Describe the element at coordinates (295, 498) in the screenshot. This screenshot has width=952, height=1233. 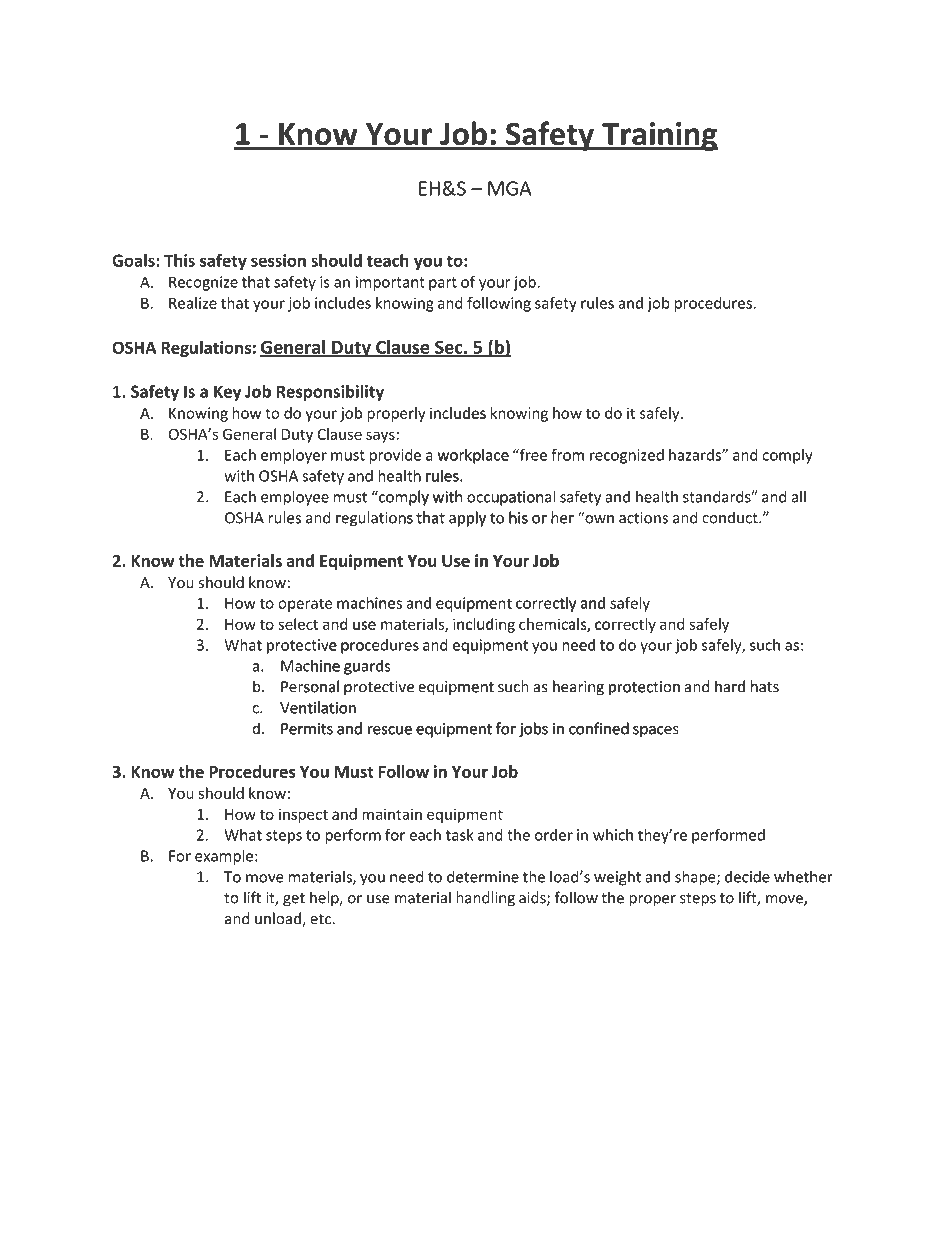
I see `employee` at that location.
